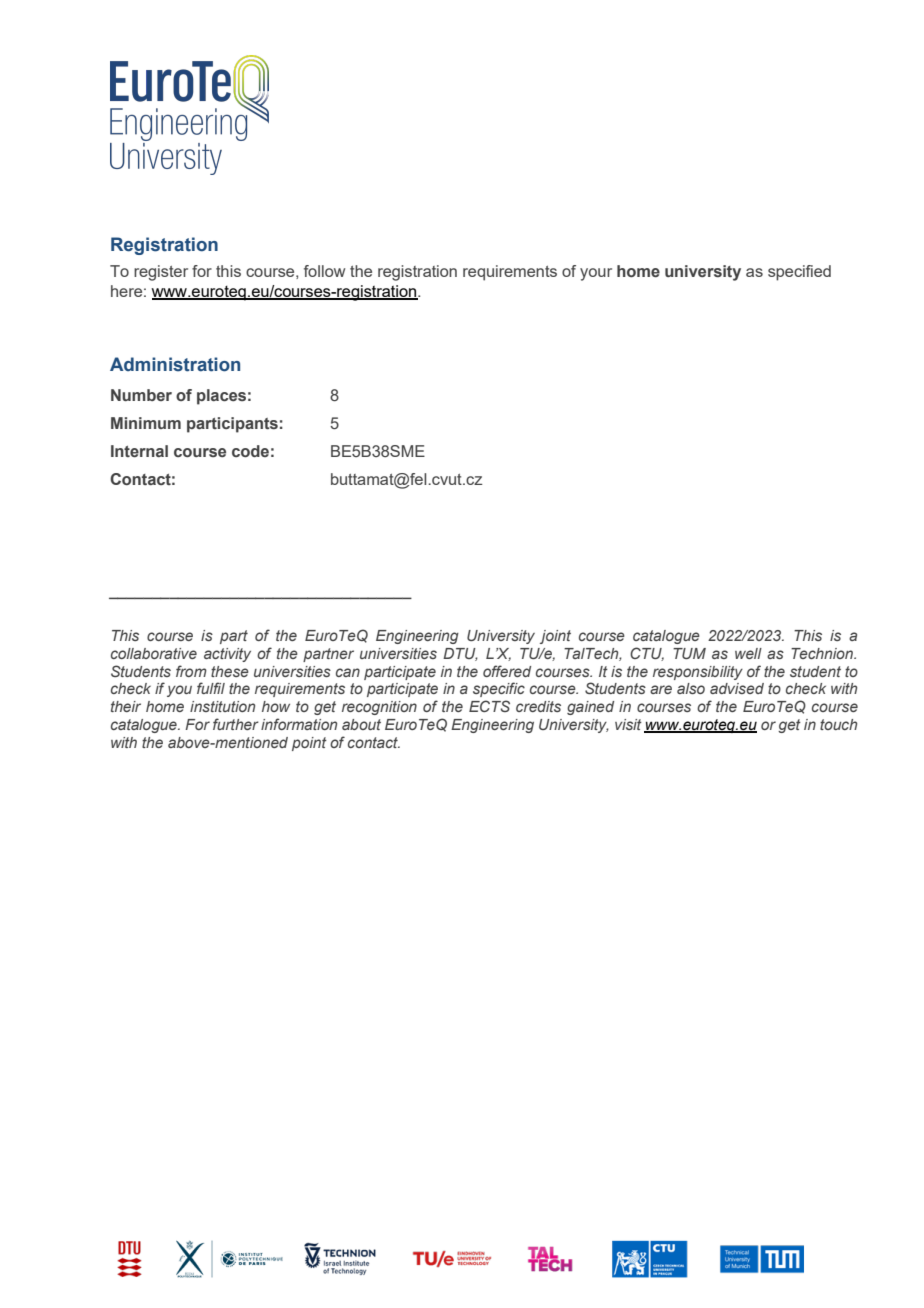 This screenshot has height=1308, width=924. Describe the element at coordinates (489, 706) in the screenshot. I see `ECTS` at that location.
